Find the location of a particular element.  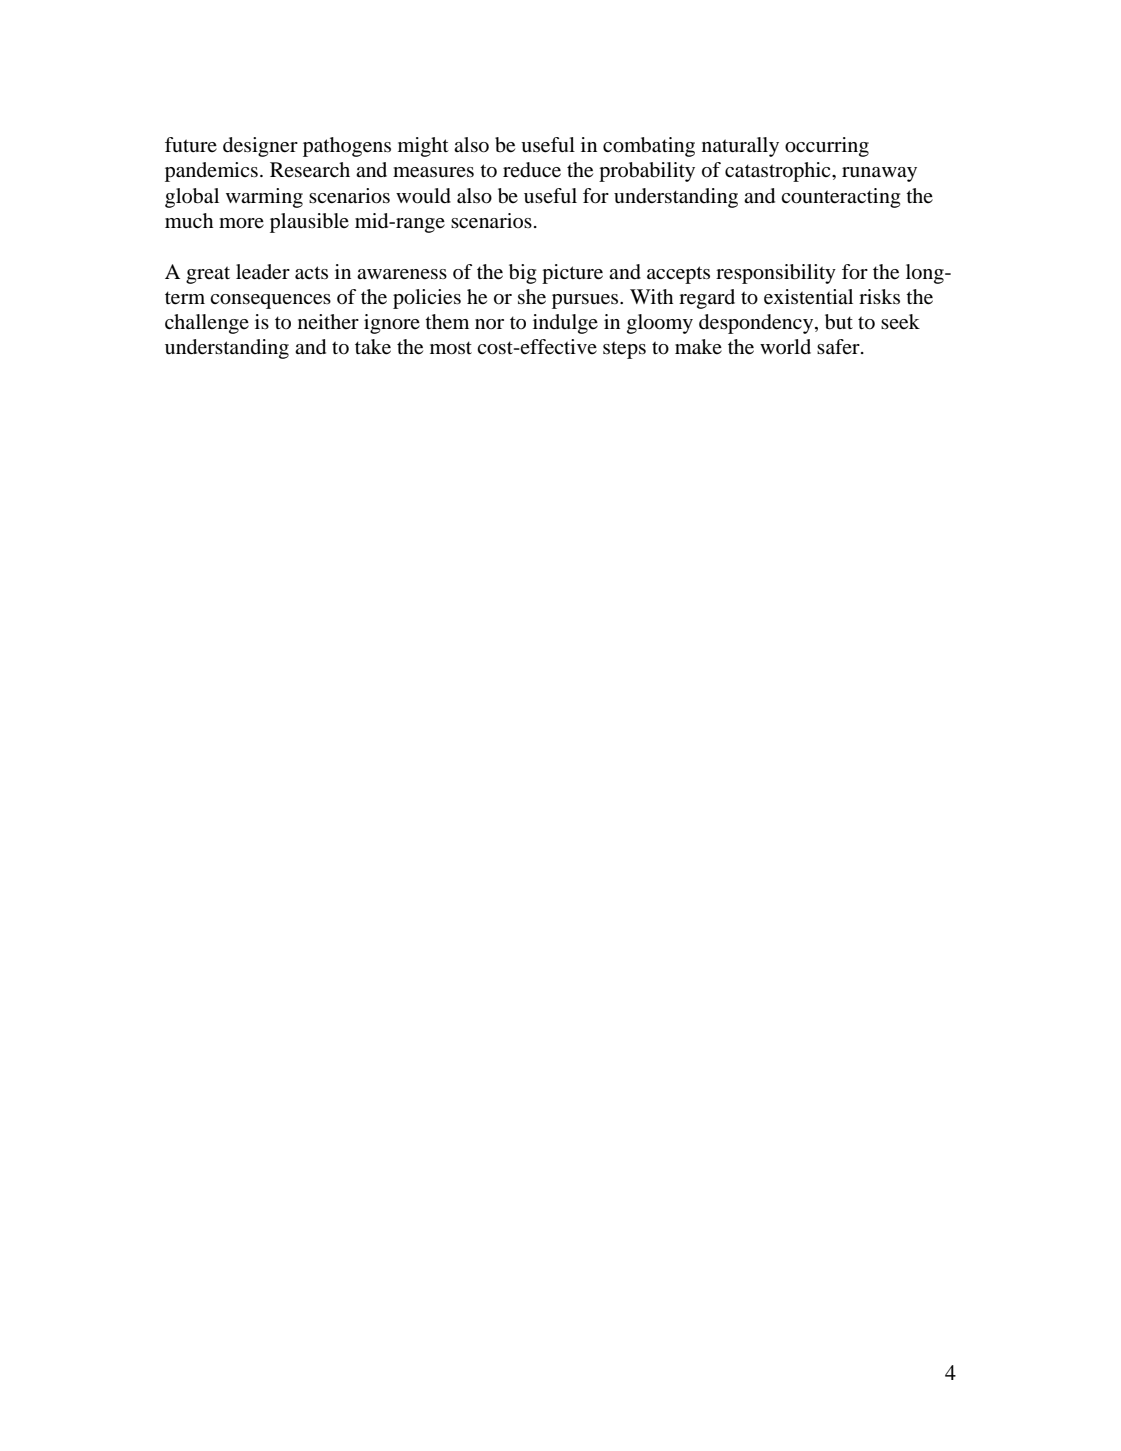

occurring is located at coordinates (827, 147).
